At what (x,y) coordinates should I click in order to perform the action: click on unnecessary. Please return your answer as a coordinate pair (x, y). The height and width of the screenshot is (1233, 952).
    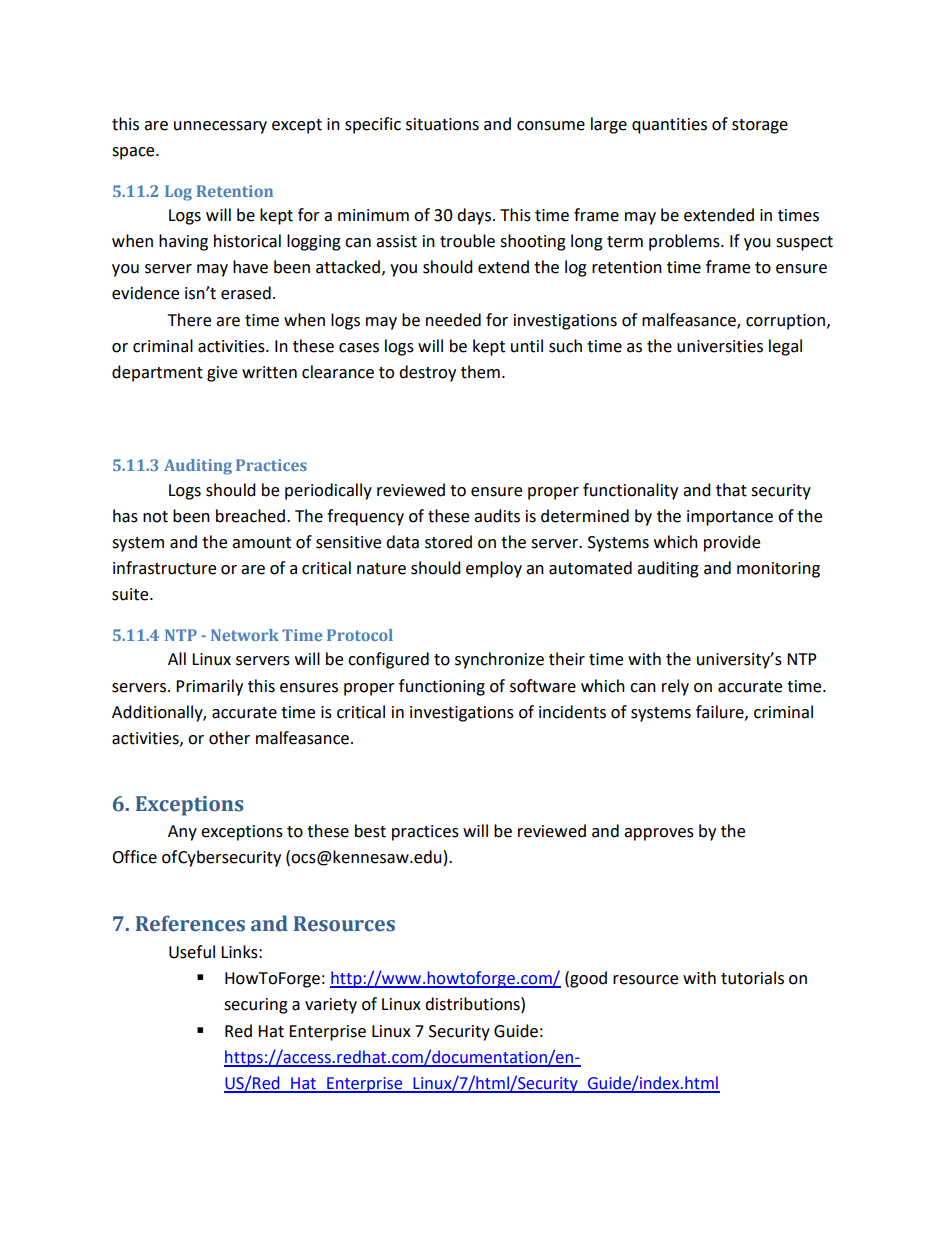
    Looking at the image, I should click on (220, 127).
